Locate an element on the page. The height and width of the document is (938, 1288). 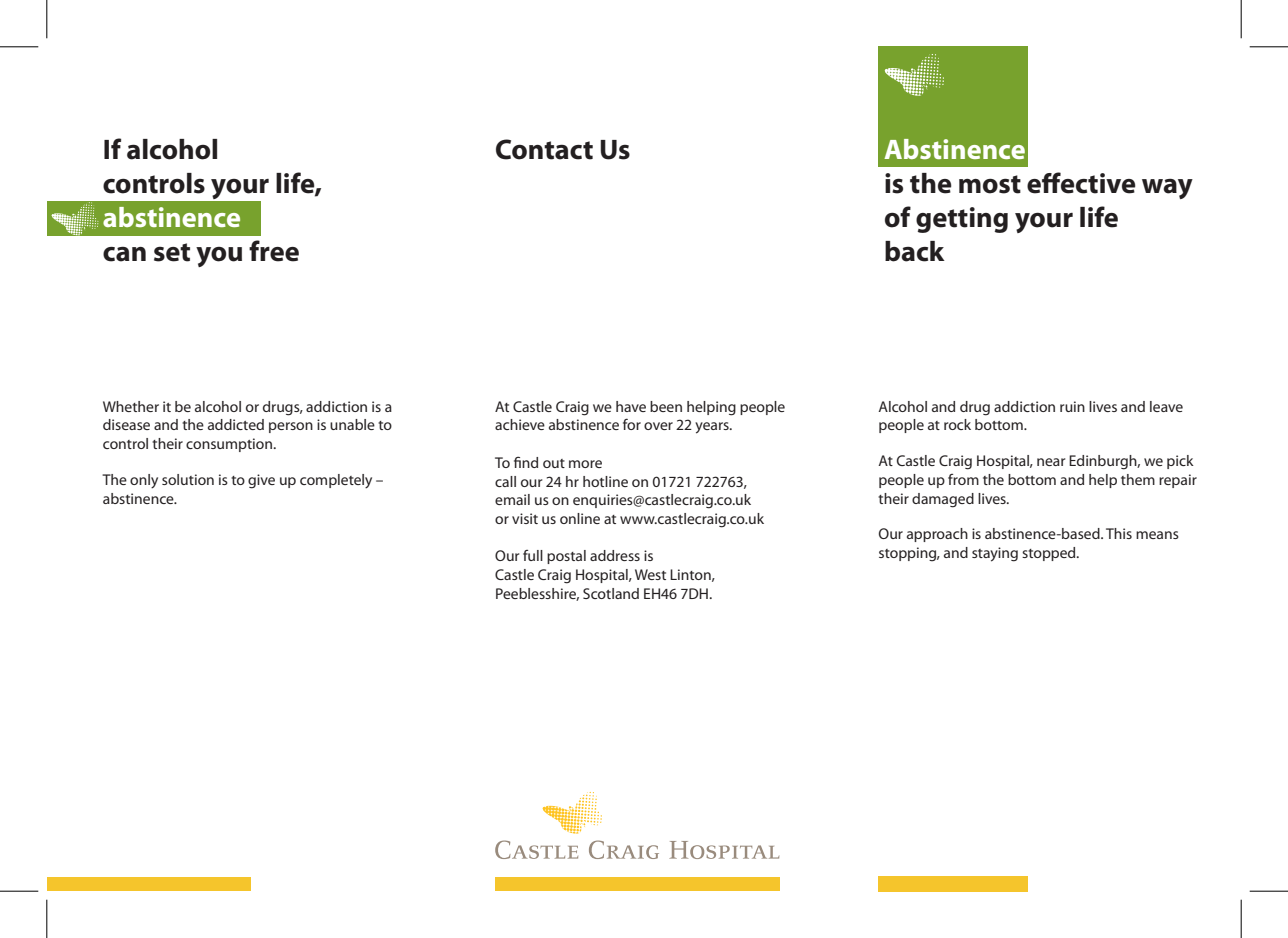
West is located at coordinates (650, 574).
